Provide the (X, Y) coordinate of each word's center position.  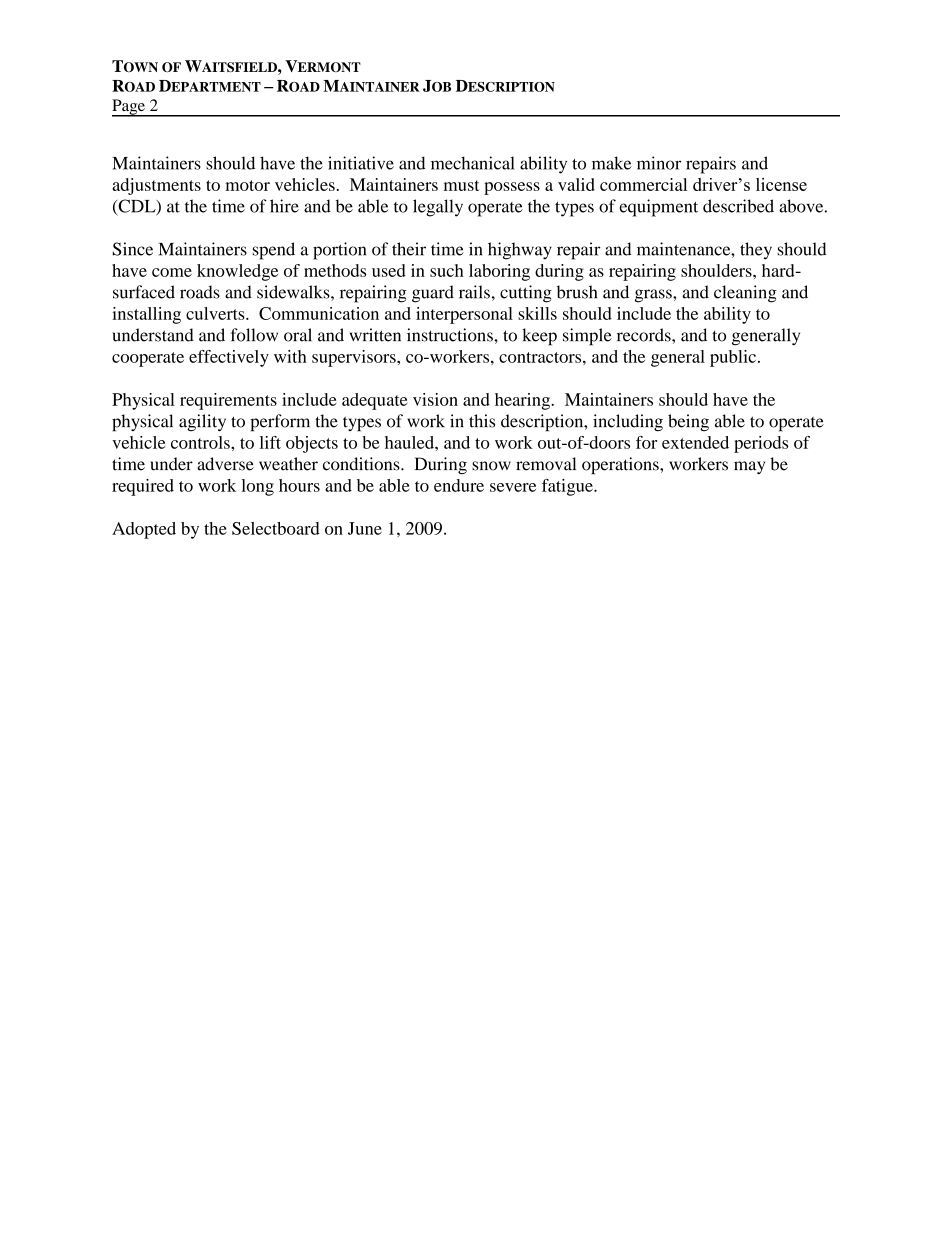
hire (284, 206)
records (645, 335)
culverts (216, 313)
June (365, 528)
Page (129, 108)
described (738, 206)
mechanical (473, 163)
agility (202, 422)
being (688, 423)
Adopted (144, 530)
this (482, 421)
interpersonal (464, 315)
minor (659, 163)
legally (438, 208)
